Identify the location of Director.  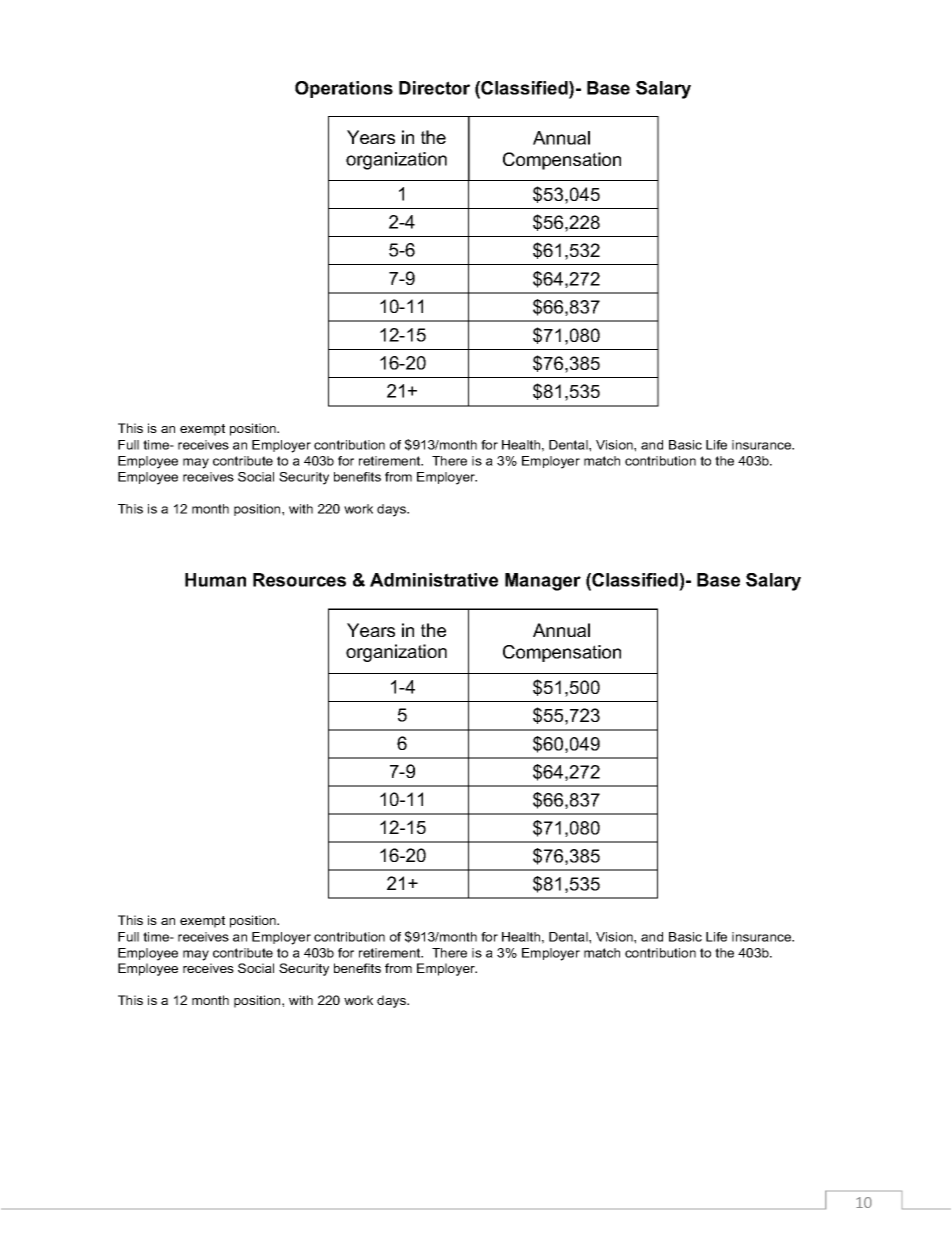
(434, 88).
